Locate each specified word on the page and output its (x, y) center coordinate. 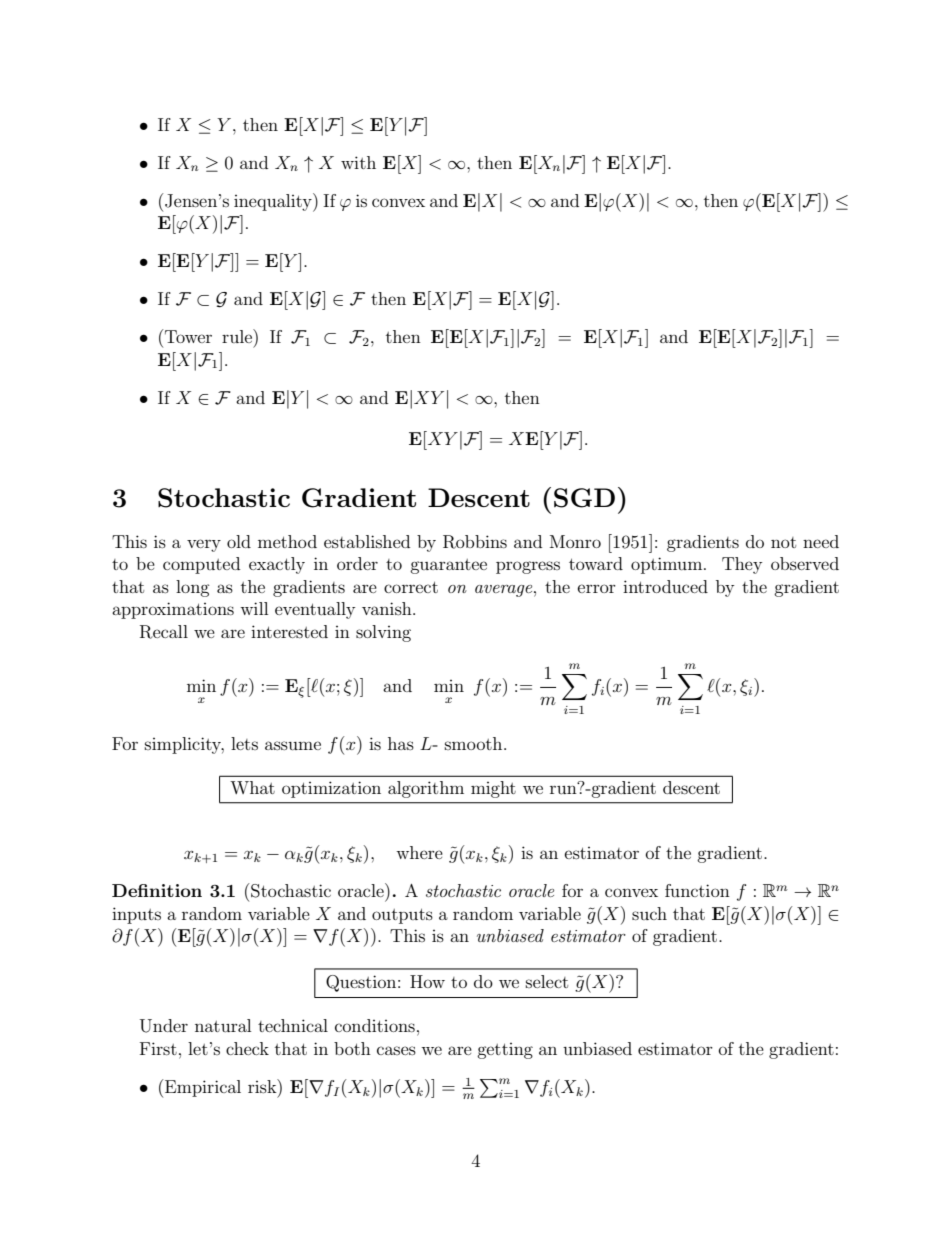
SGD (584, 498)
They (742, 565)
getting (505, 1051)
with (358, 162)
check (247, 1048)
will (254, 608)
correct (411, 587)
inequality (274, 202)
